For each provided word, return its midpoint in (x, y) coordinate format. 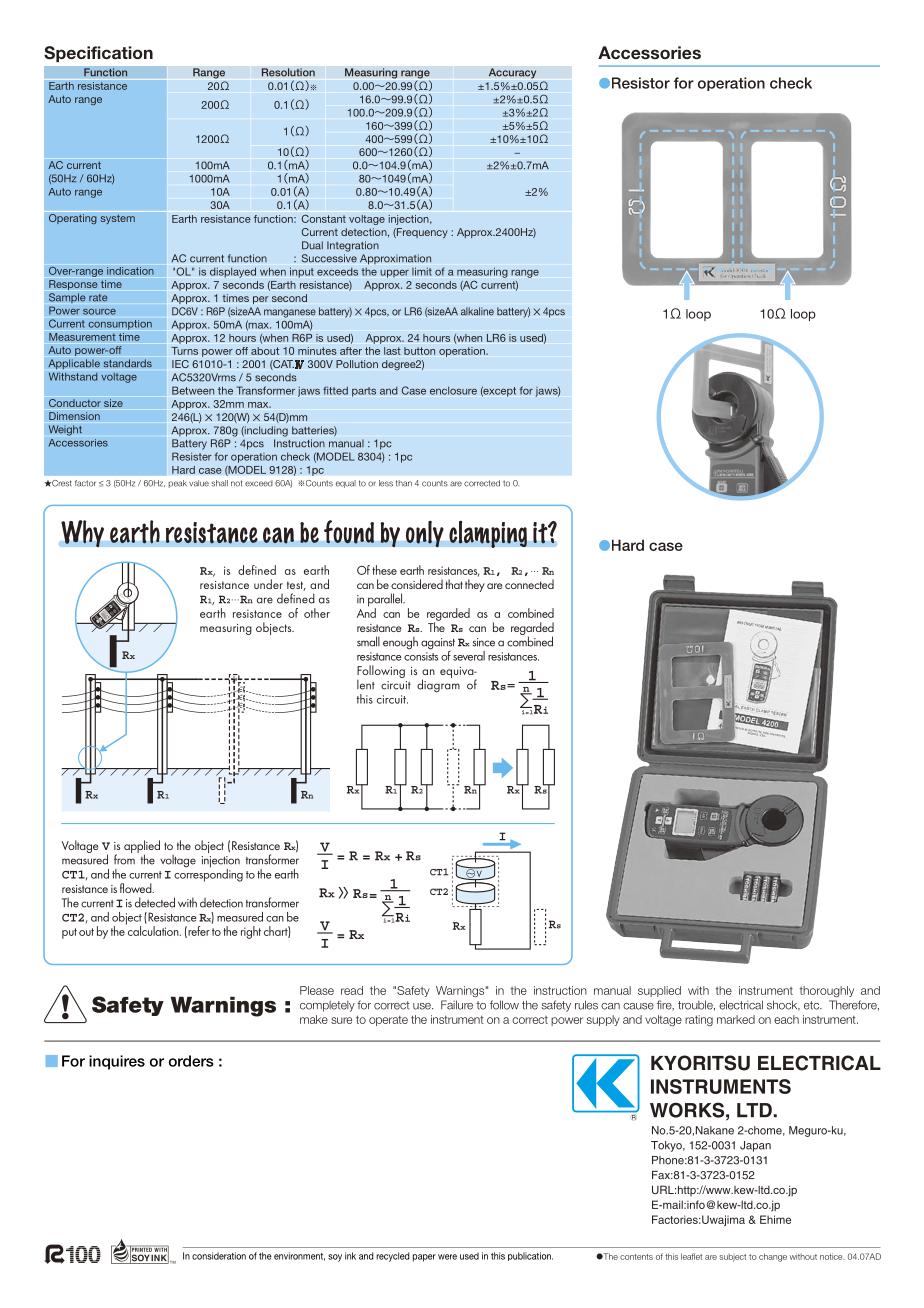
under (268, 584)
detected (155, 902)
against (438, 645)
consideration (219, 1256)
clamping (488, 534)
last (392, 351)
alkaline (477, 311)
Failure (457, 1005)
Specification (98, 54)
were (447, 1257)
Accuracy (512, 73)
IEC (180, 364)
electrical (741, 1005)
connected (529, 584)
